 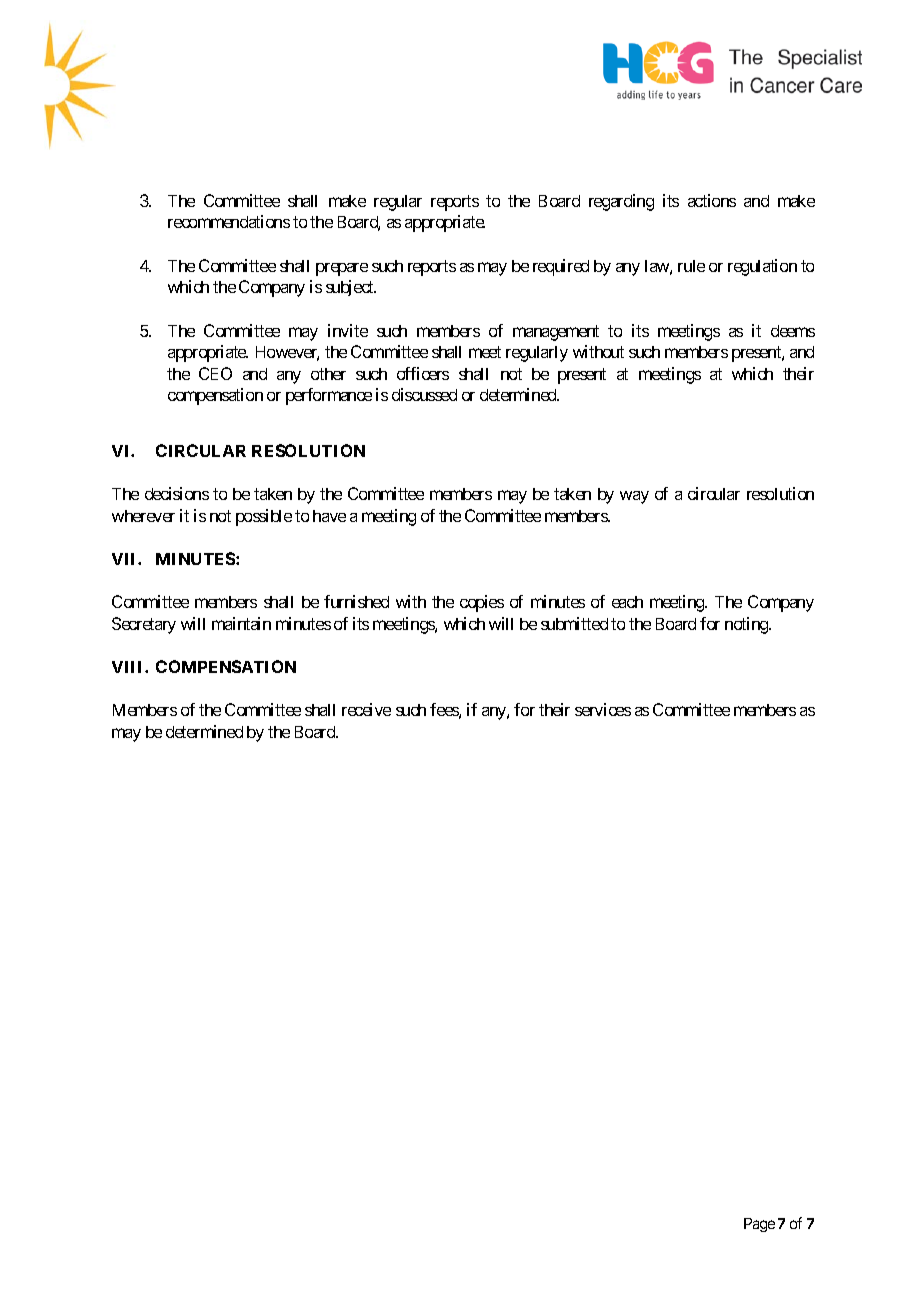 What do you see at coordinates (342, 269) in the screenshot?
I see `prepare` at bounding box center [342, 269].
